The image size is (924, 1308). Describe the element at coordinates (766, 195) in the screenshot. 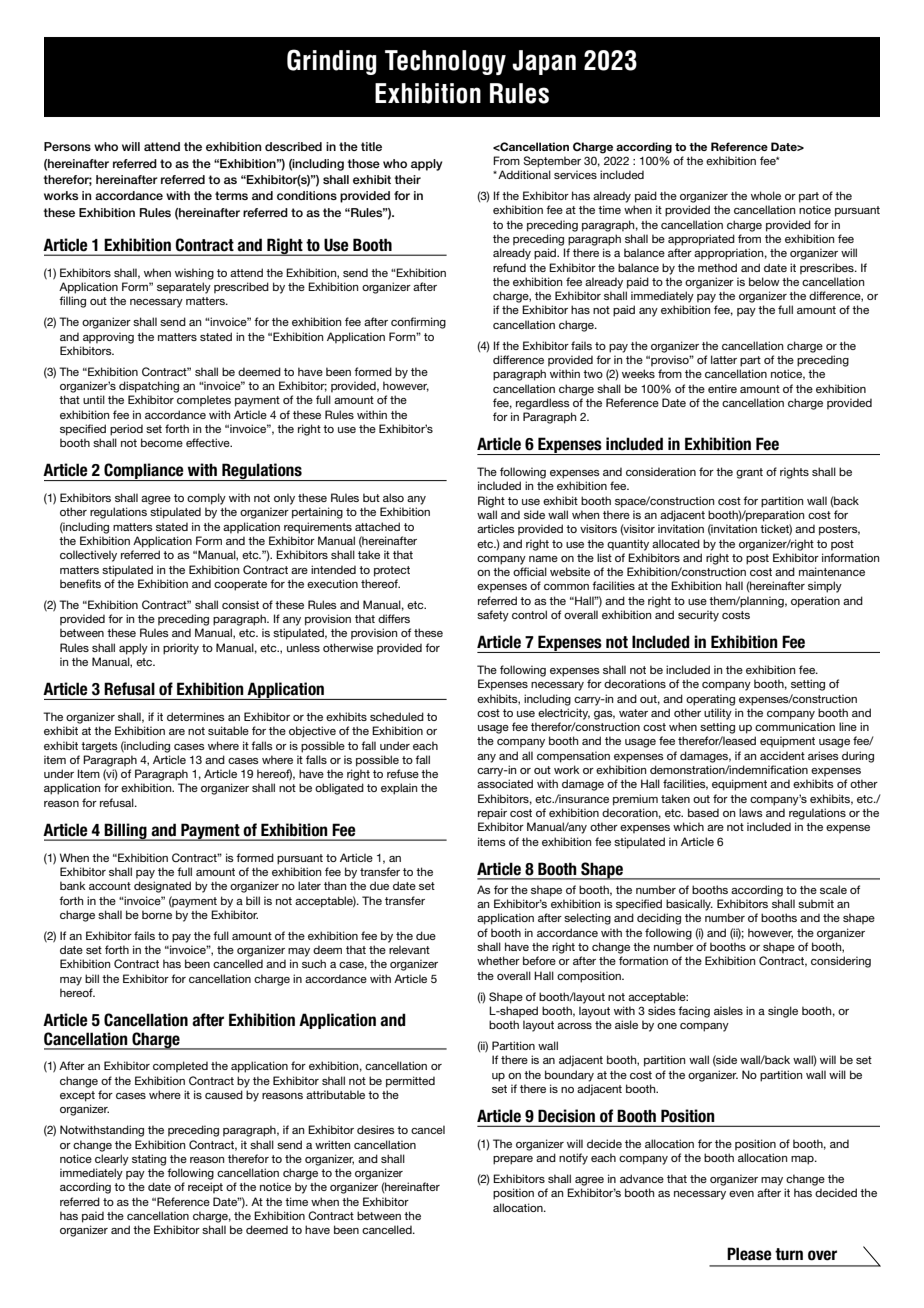

I see `whole` at that location.
